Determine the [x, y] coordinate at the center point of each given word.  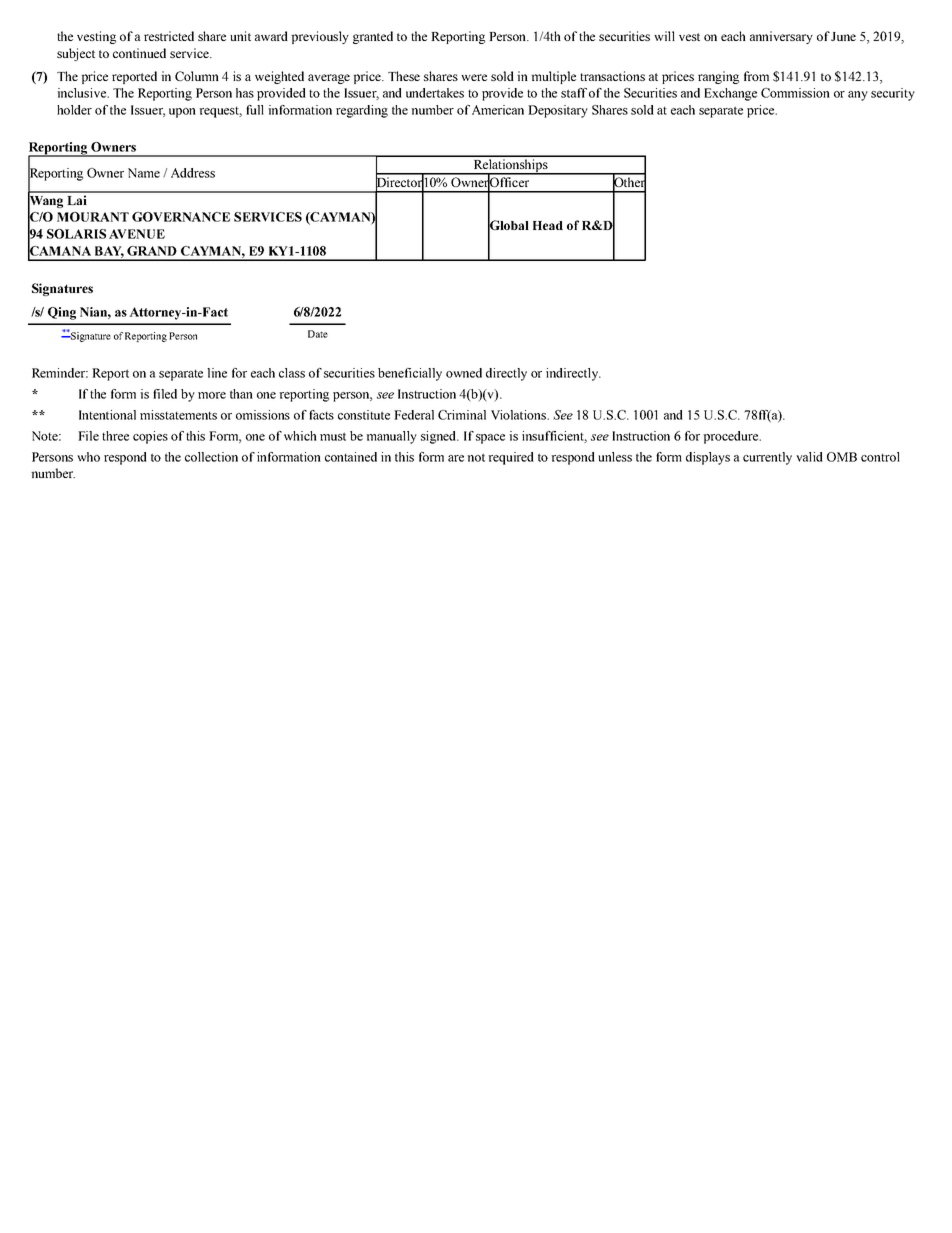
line [217, 373]
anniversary [781, 37]
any [858, 96]
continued [139, 53]
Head [548, 225]
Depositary [558, 111]
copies [150, 437]
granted [373, 37]
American [498, 110]
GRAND [152, 251]
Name [144, 173]
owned [464, 373]
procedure [732, 437]
